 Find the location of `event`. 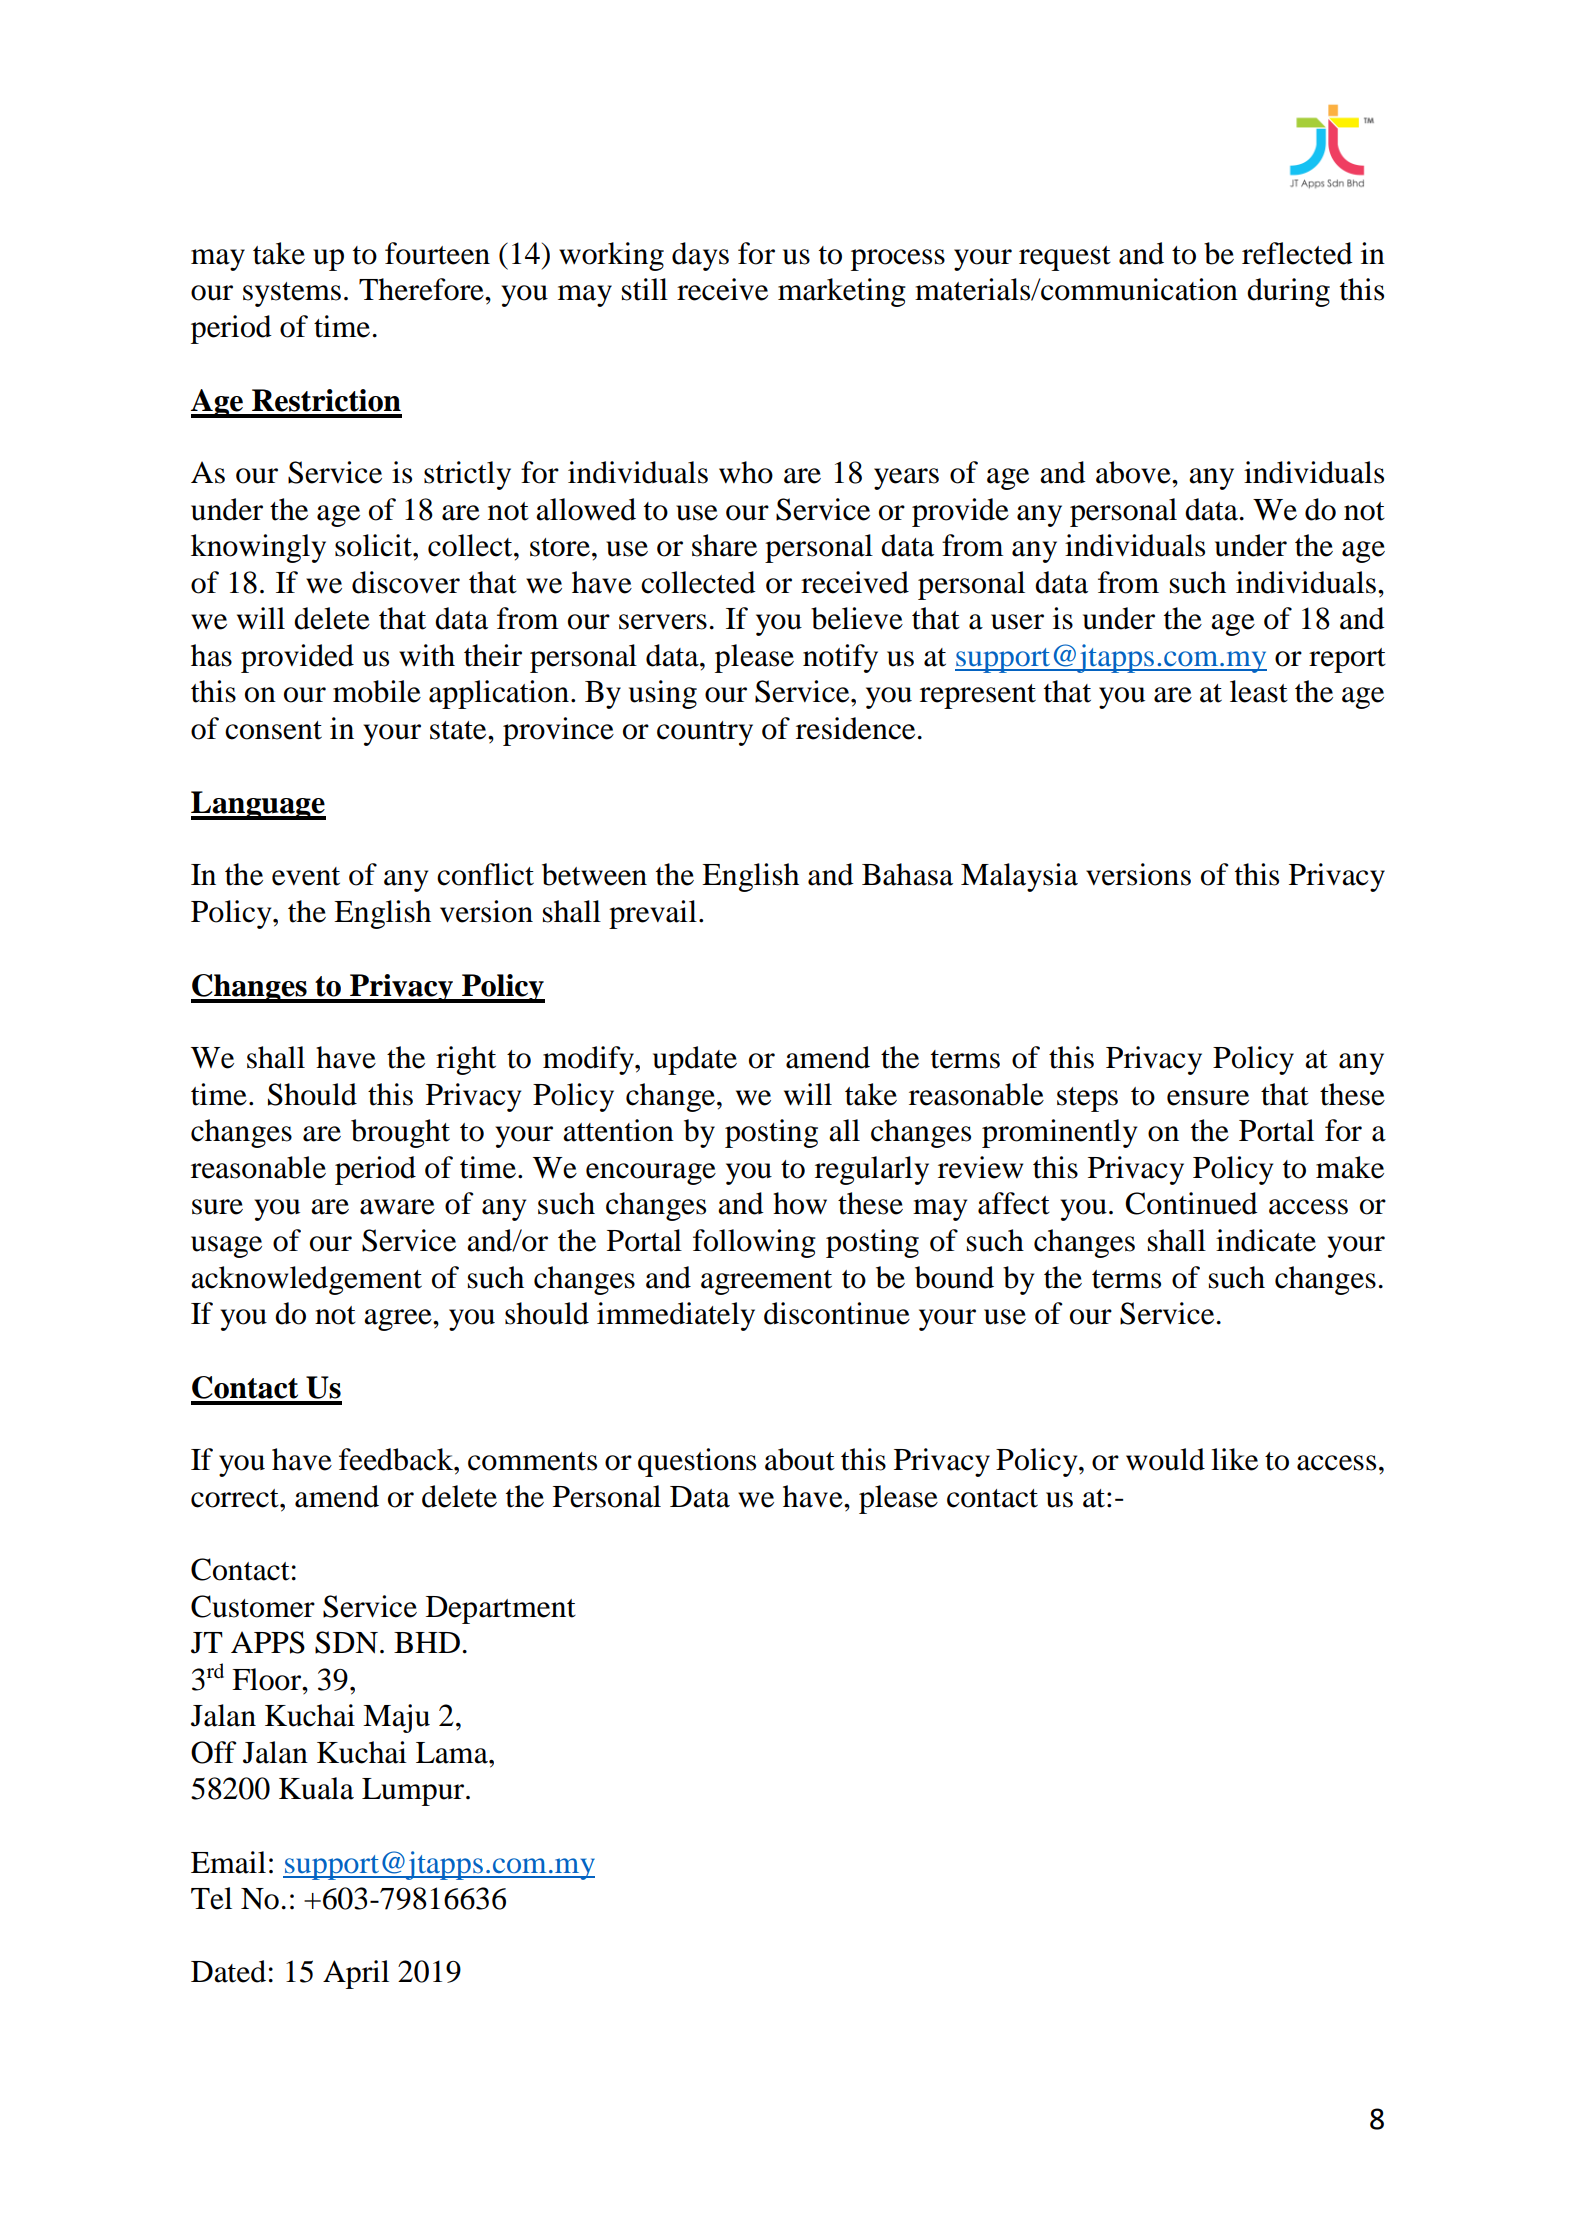

event is located at coordinates (306, 876).
